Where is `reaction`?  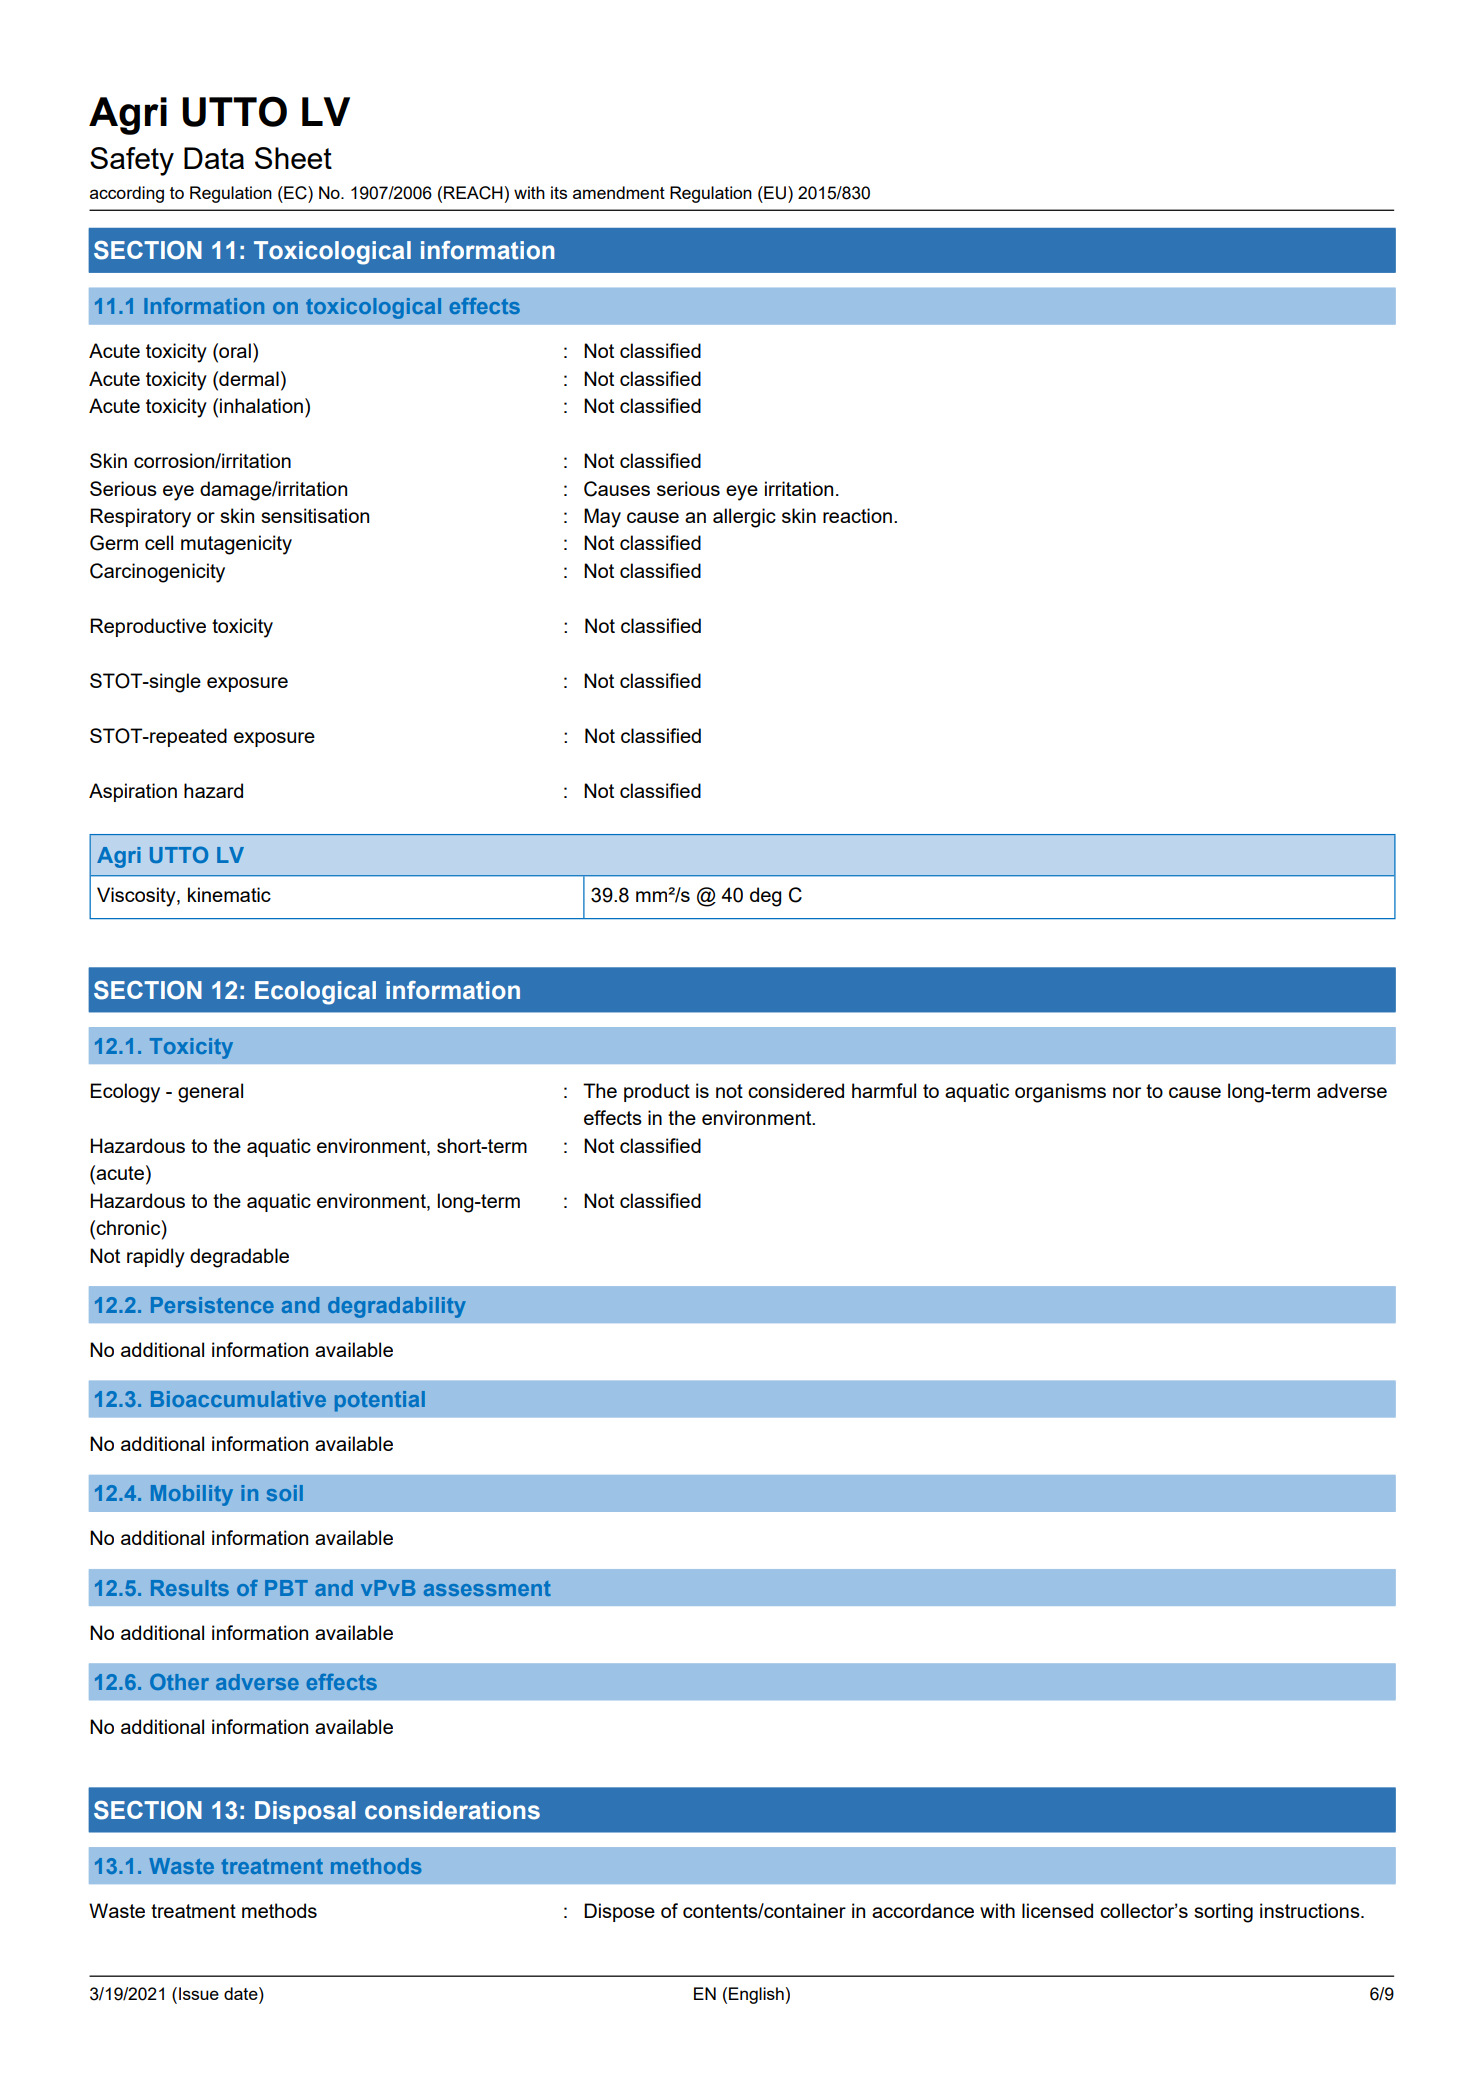 reaction is located at coordinates (857, 515).
